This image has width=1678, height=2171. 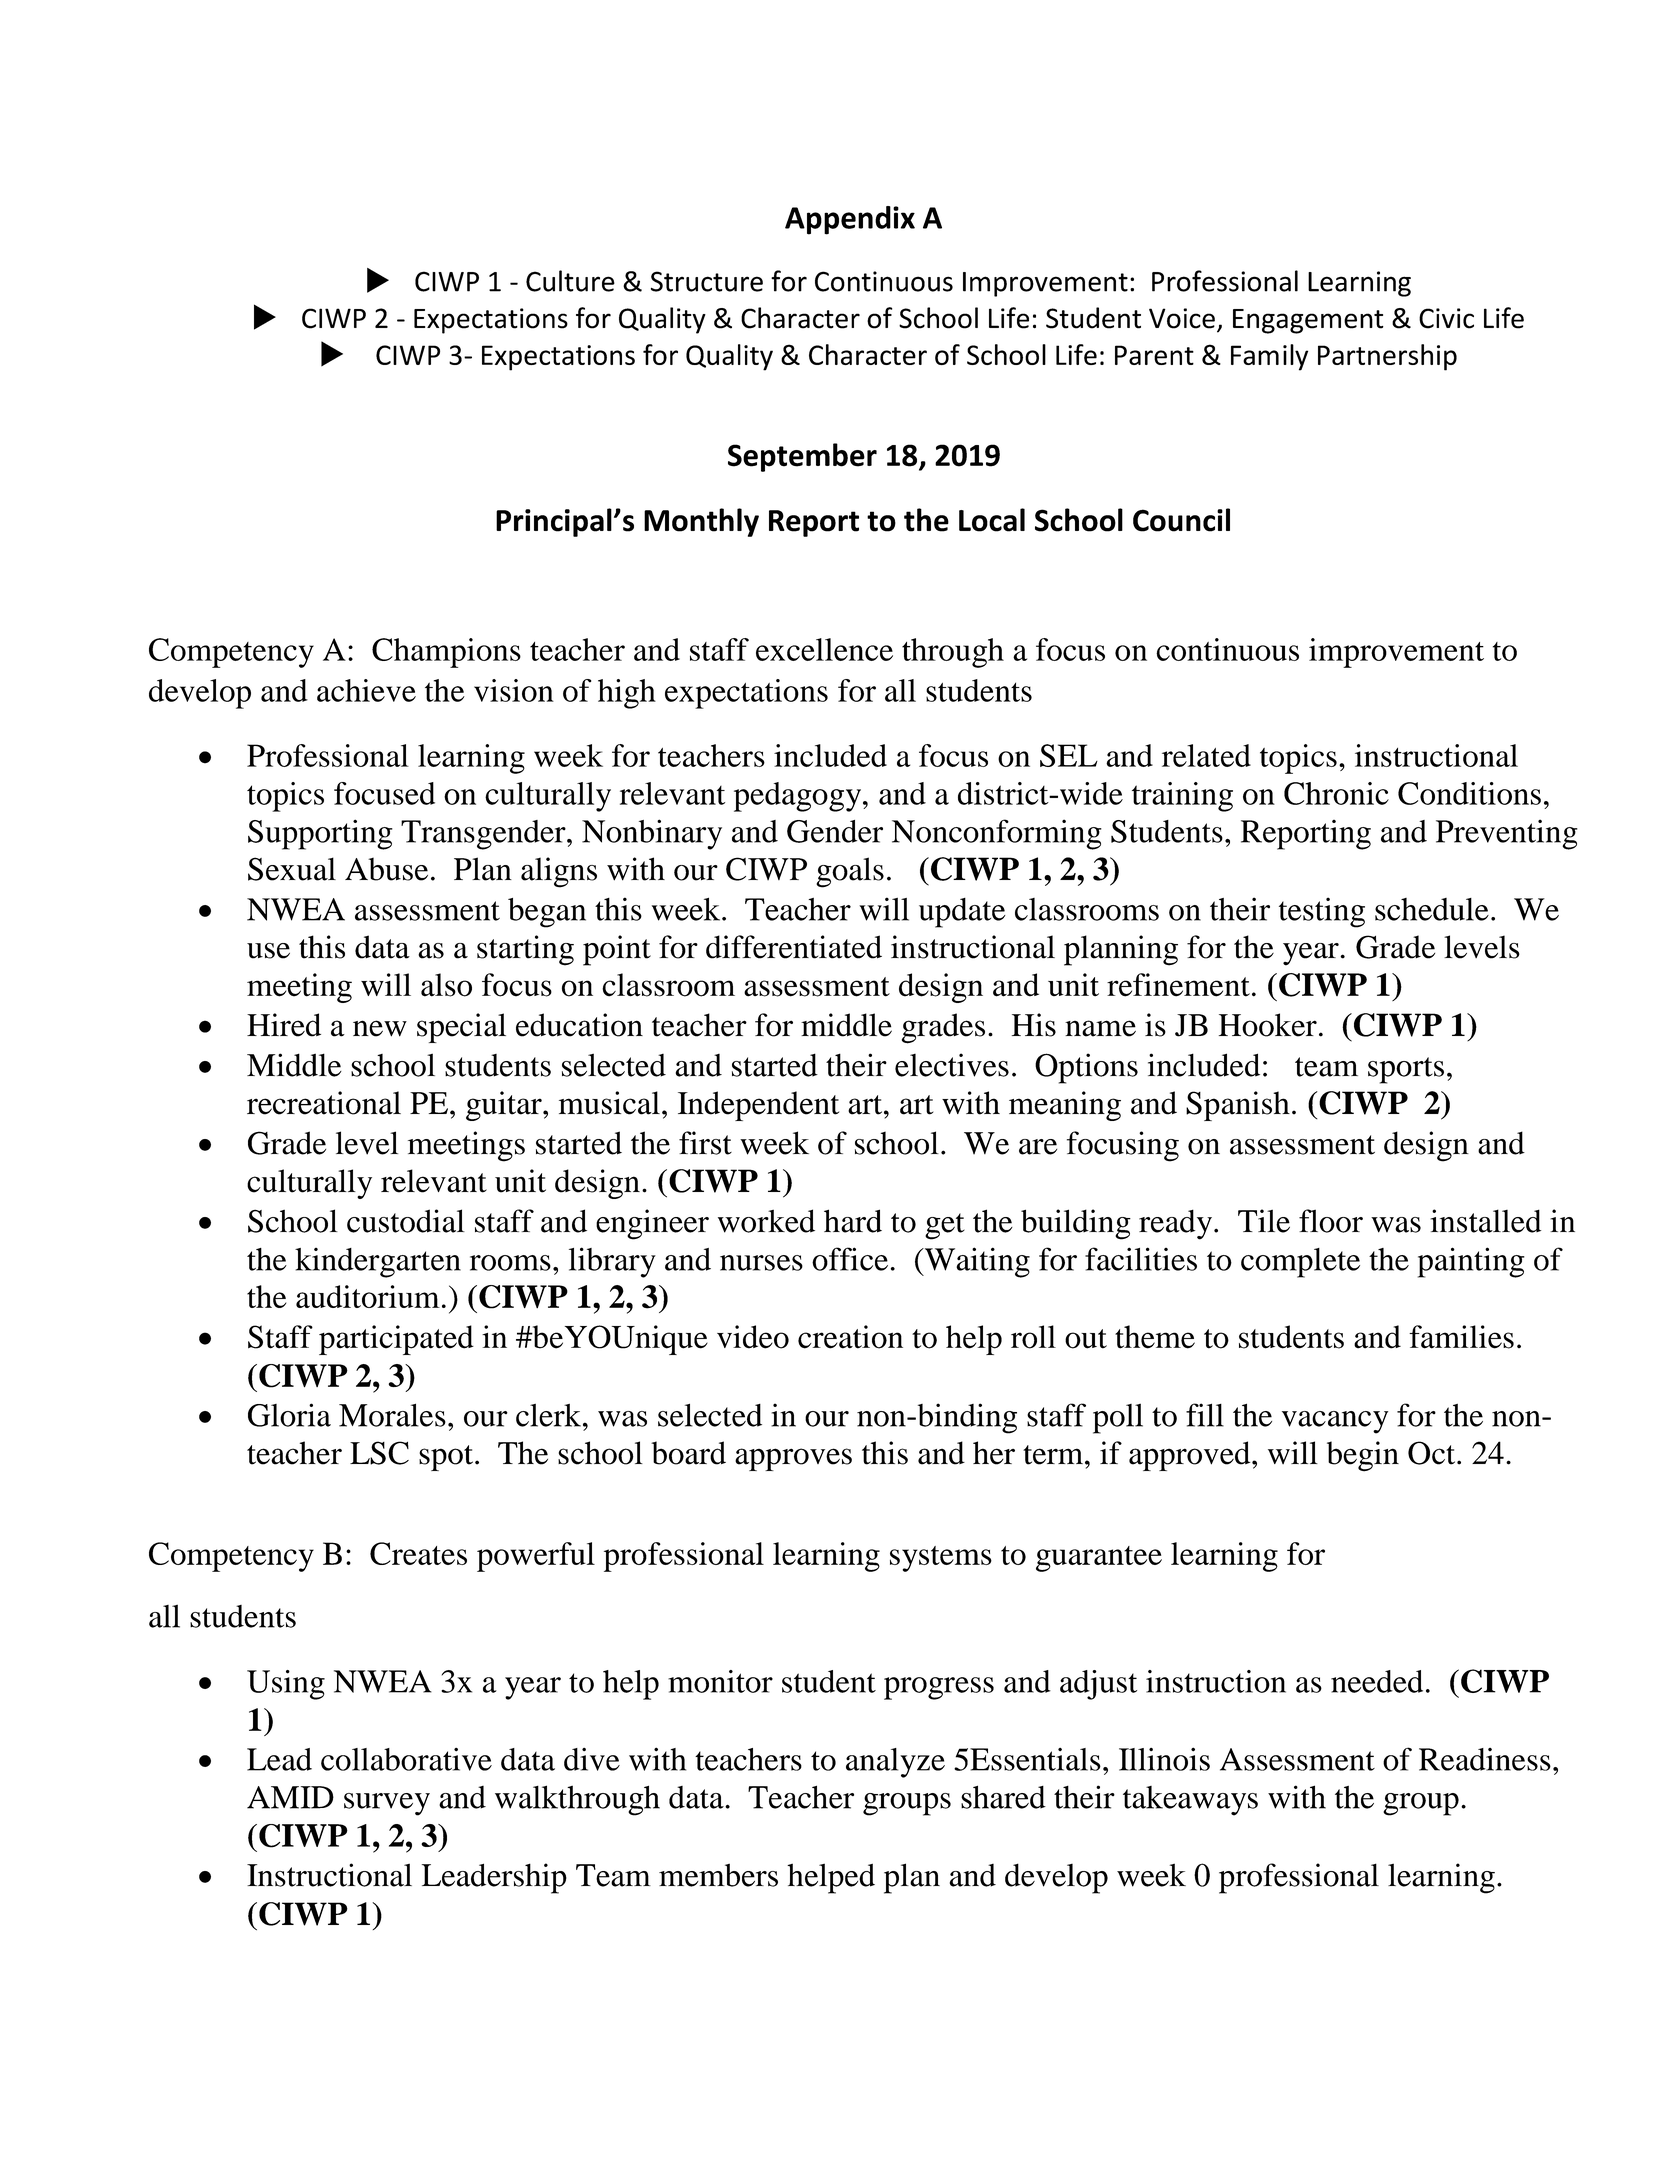 I want to click on Engagement, so click(x=1308, y=321).
